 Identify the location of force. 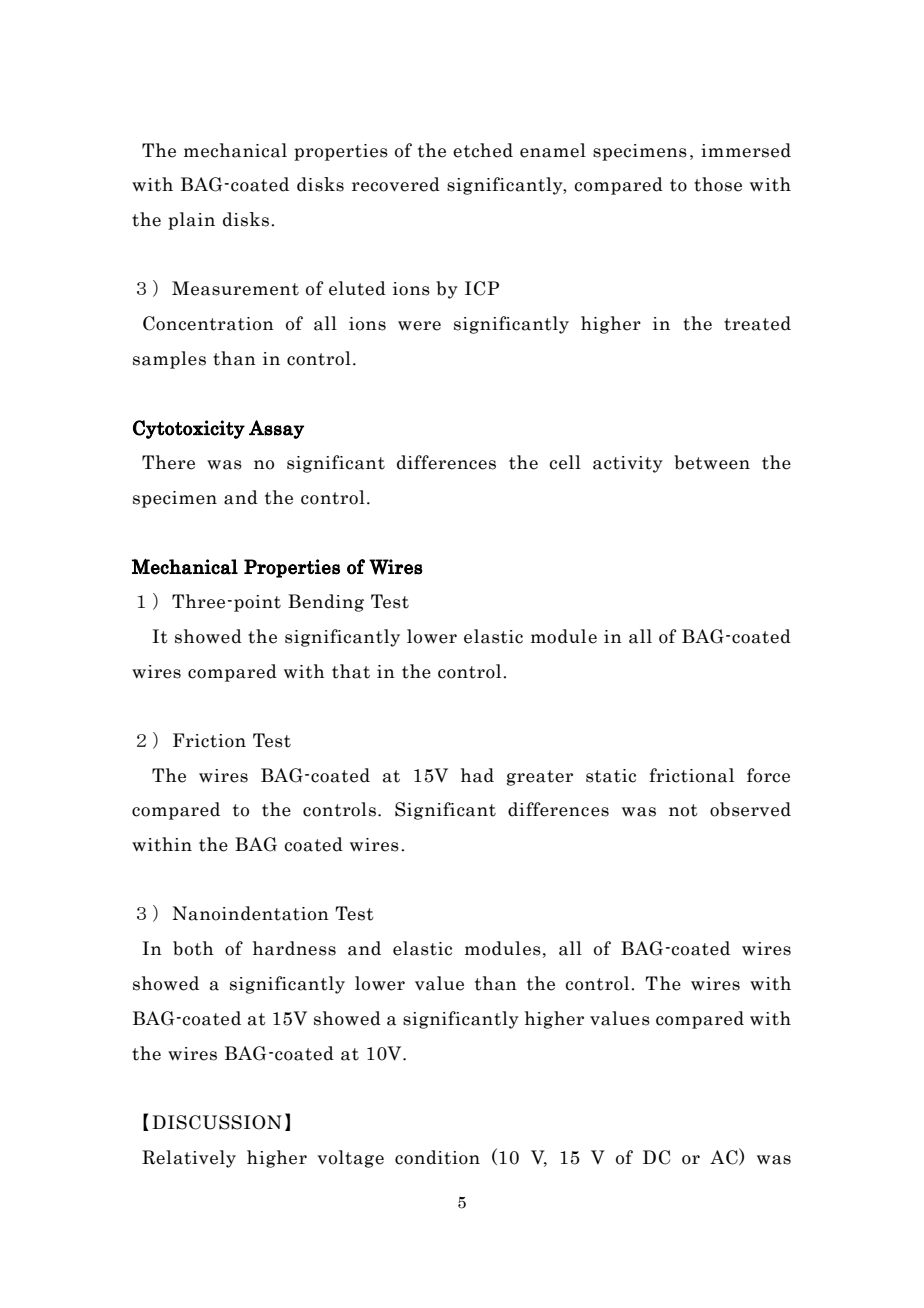
(768, 775).
